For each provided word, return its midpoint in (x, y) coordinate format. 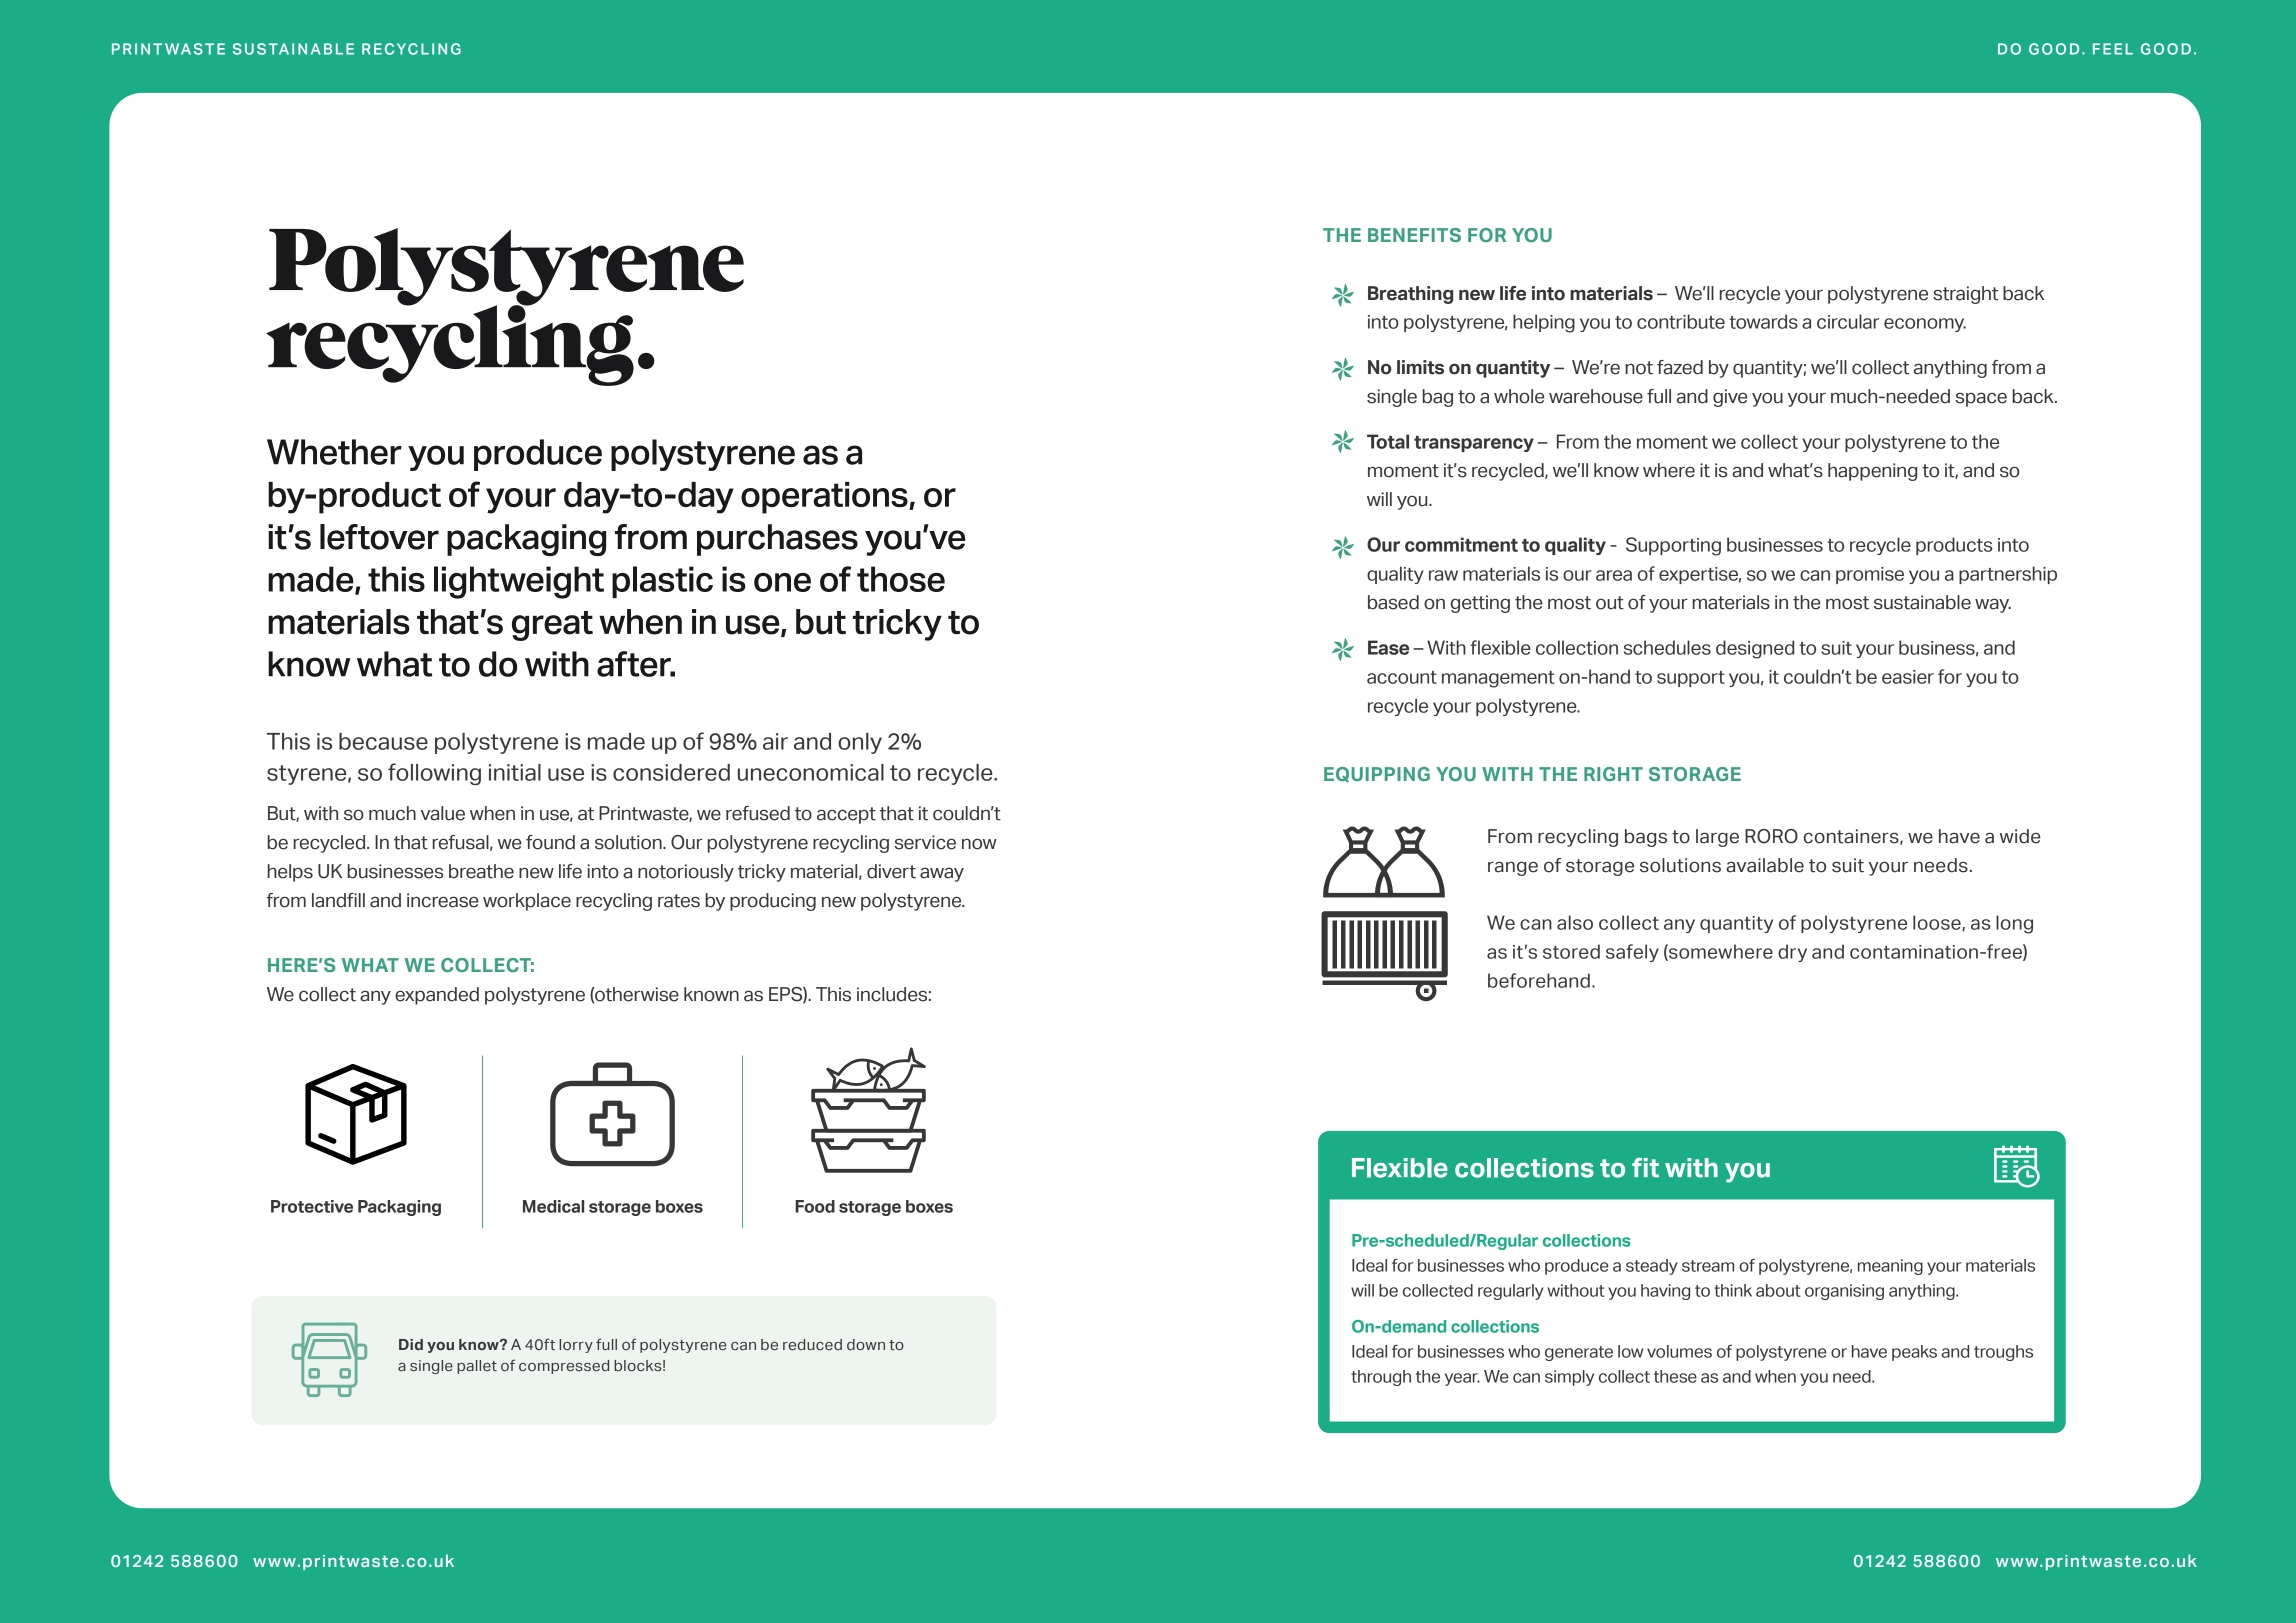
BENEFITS (1414, 235)
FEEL (2113, 49)
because (383, 741)
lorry (576, 1346)
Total (1388, 441)
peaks (1914, 1353)
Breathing (1410, 295)
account (1402, 677)
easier (1908, 677)
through (1381, 1378)
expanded (437, 996)
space (1981, 399)
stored (1571, 951)
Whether (334, 452)
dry (1792, 953)
